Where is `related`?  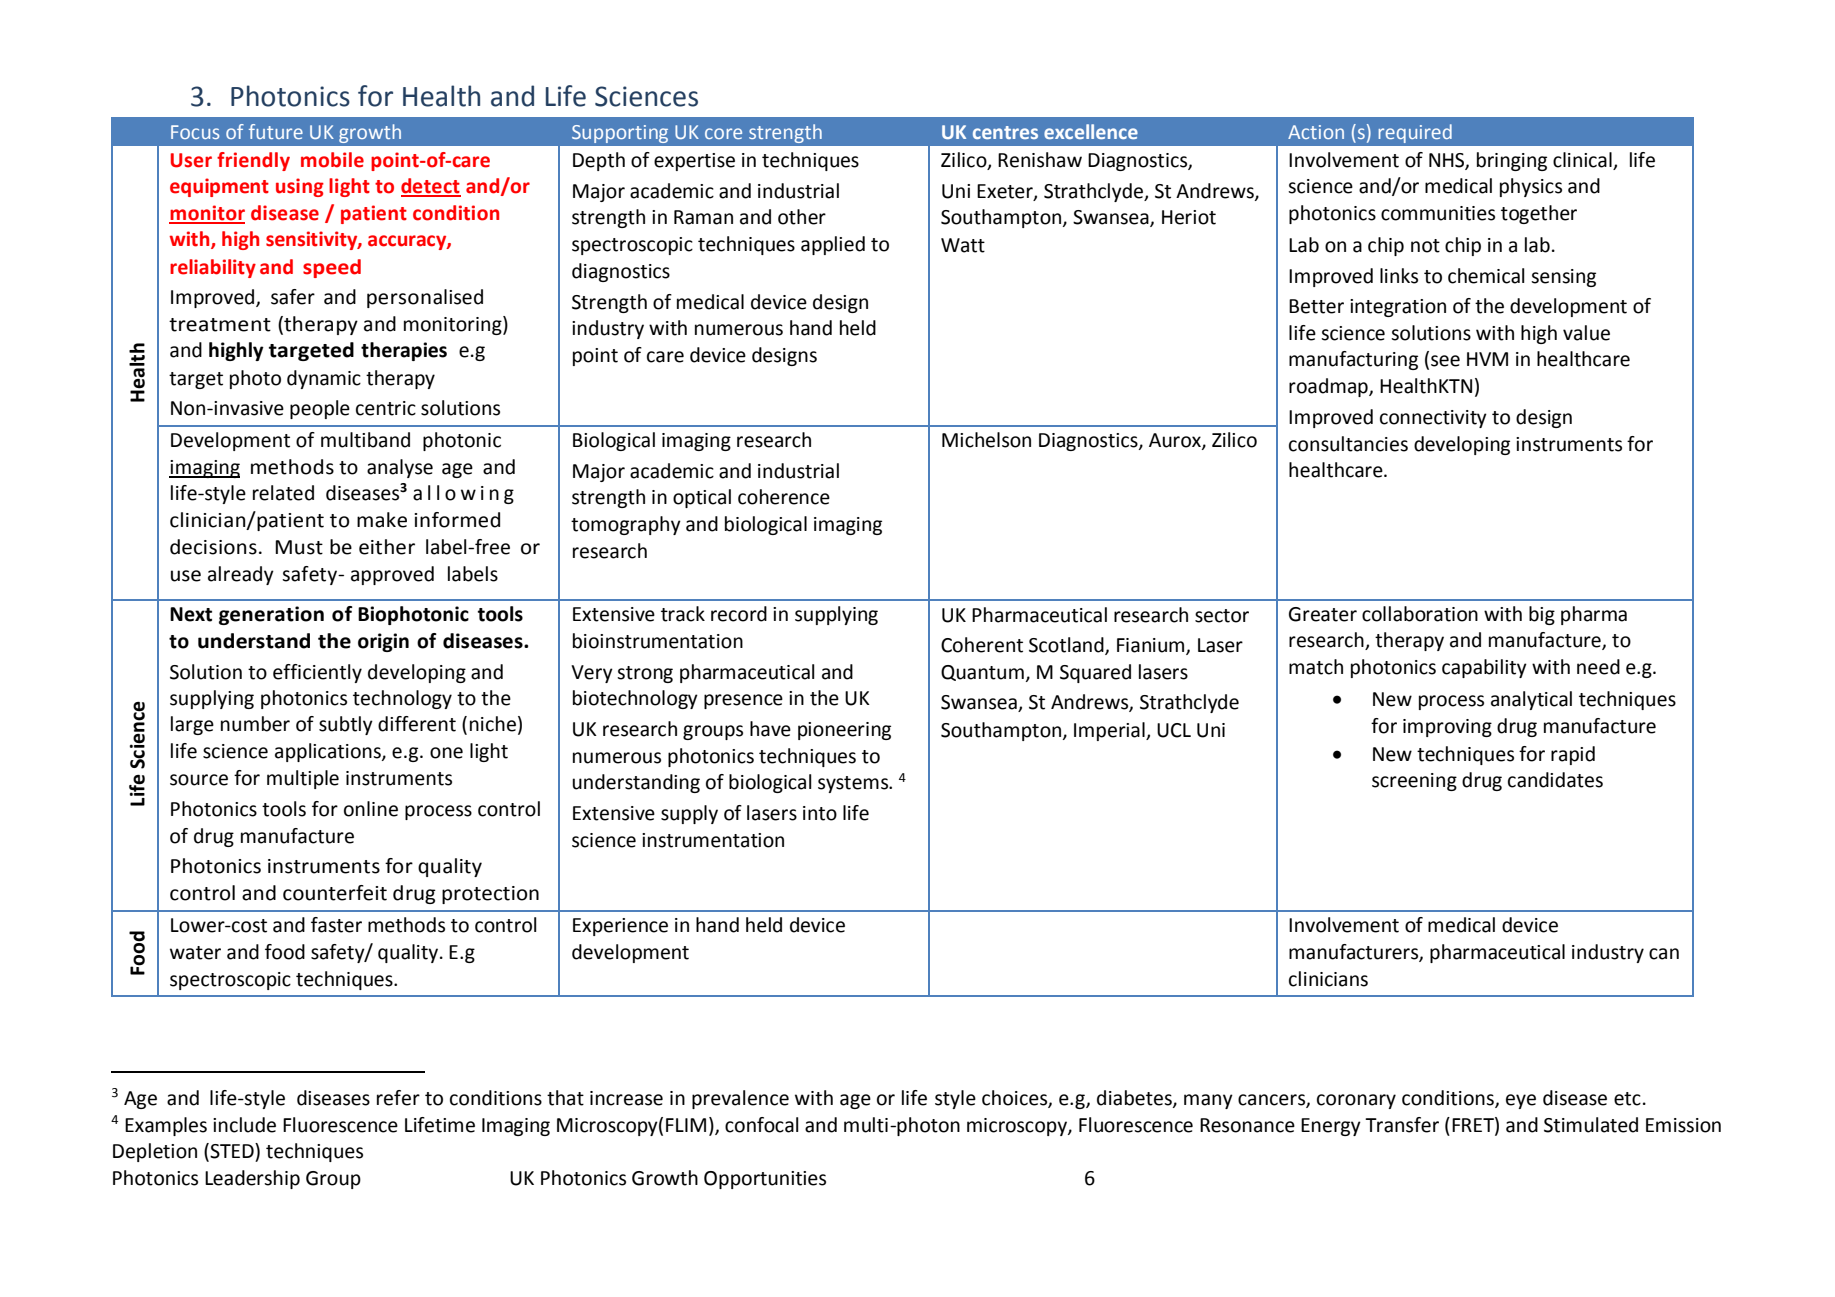
related is located at coordinates (283, 493).
